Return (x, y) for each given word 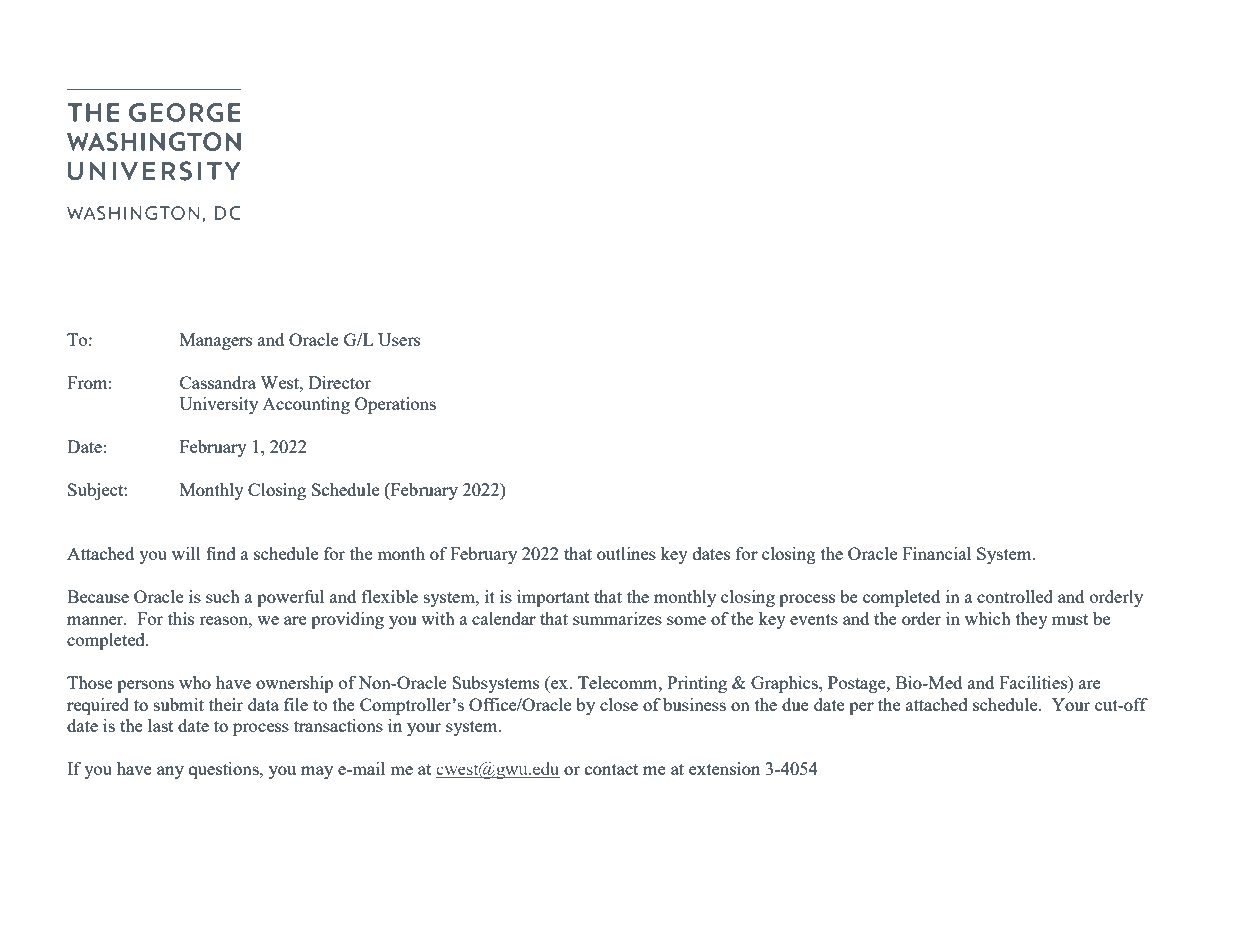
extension (724, 768)
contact (611, 769)
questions (225, 770)
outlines (626, 553)
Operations (395, 405)
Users (399, 339)
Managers (216, 341)
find (221, 553)
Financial (936, 553)
